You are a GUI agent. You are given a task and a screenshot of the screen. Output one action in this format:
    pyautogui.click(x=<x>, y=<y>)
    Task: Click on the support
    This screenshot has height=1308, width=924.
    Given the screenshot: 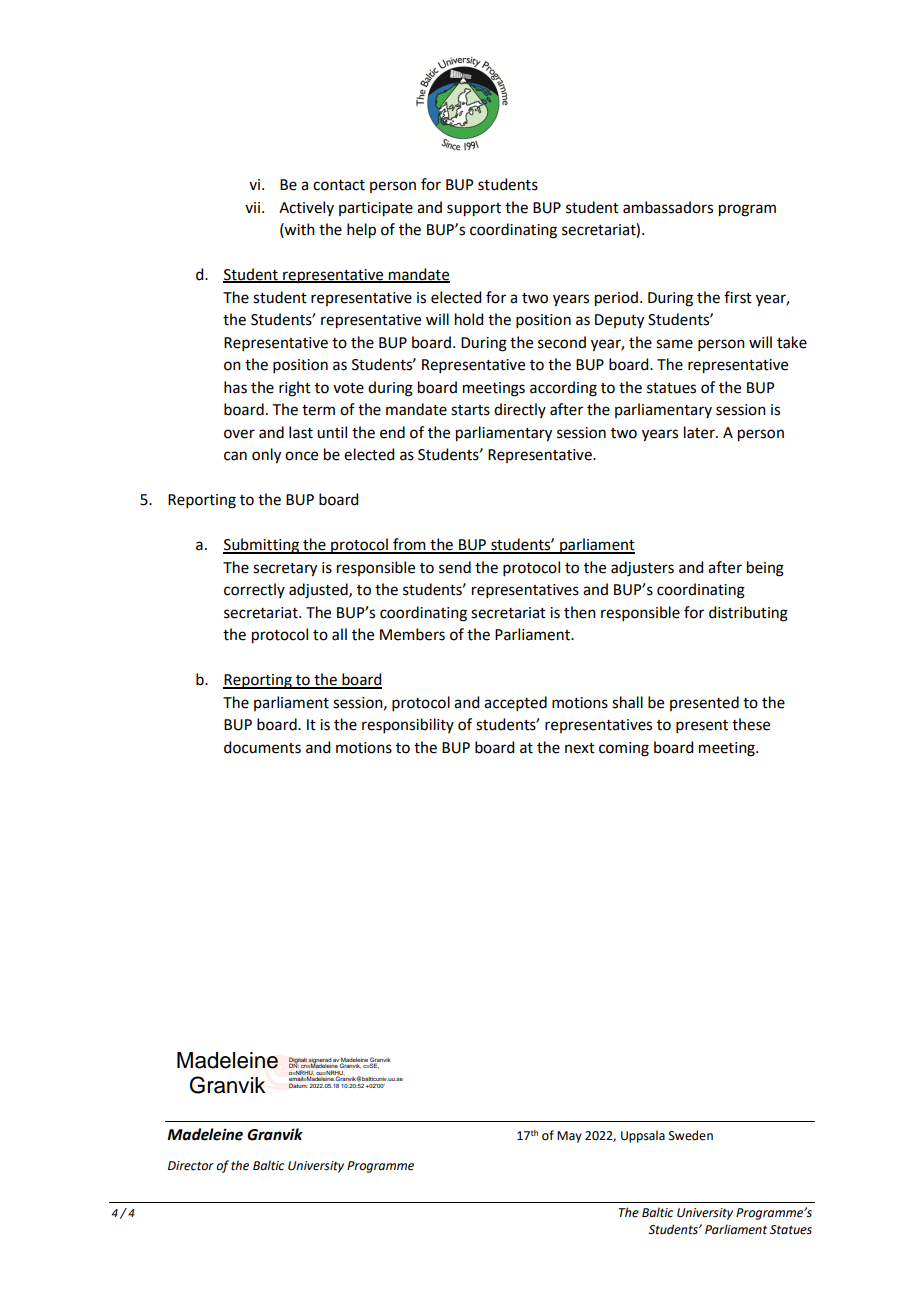 What is the action you would take?
    pyautogui.click(x=474, y=210)
